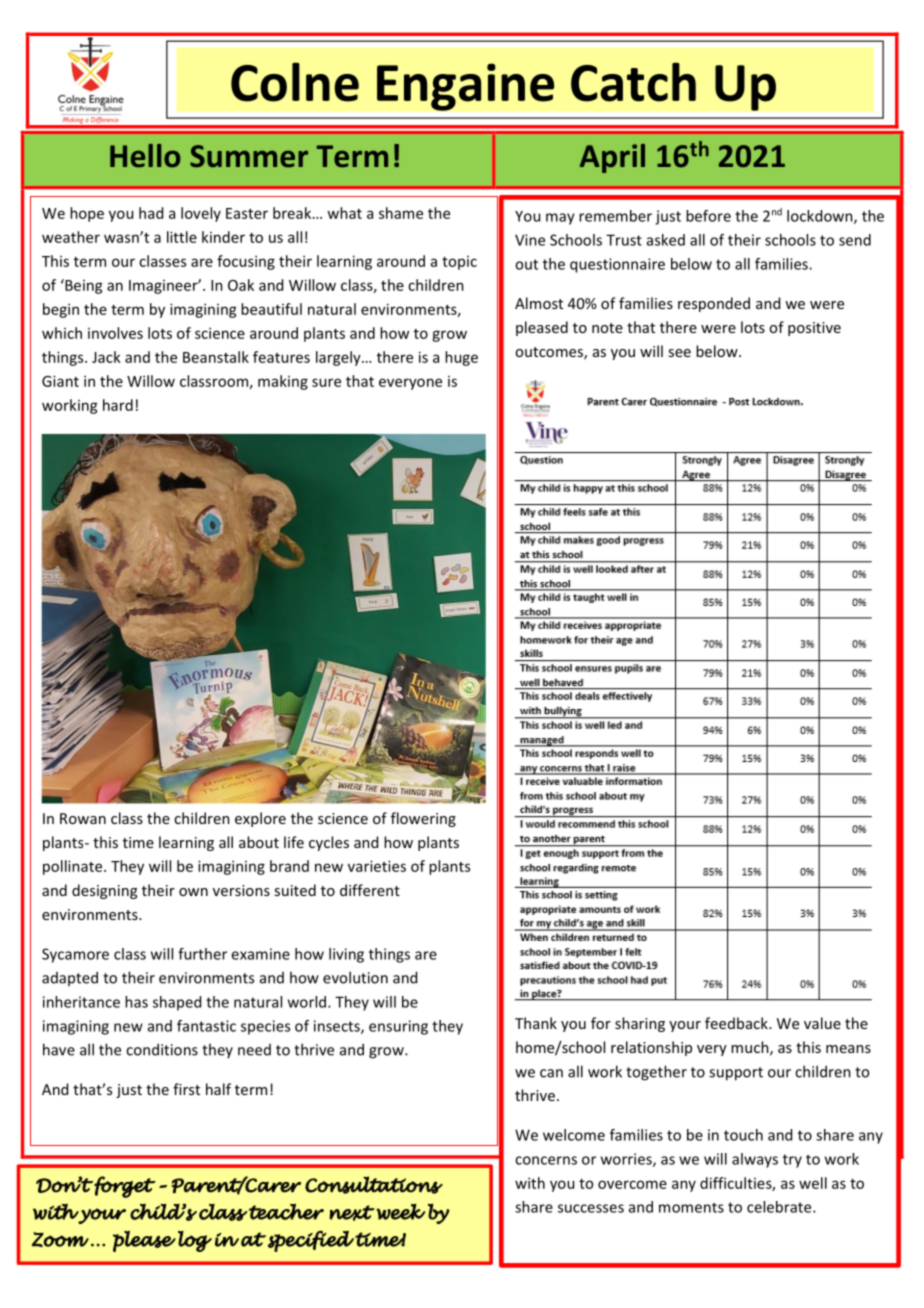 This screenshot has width=924, height=1308. Describe the element at coordinates (679, 353) in the screenshot. I see `see` at that location.
